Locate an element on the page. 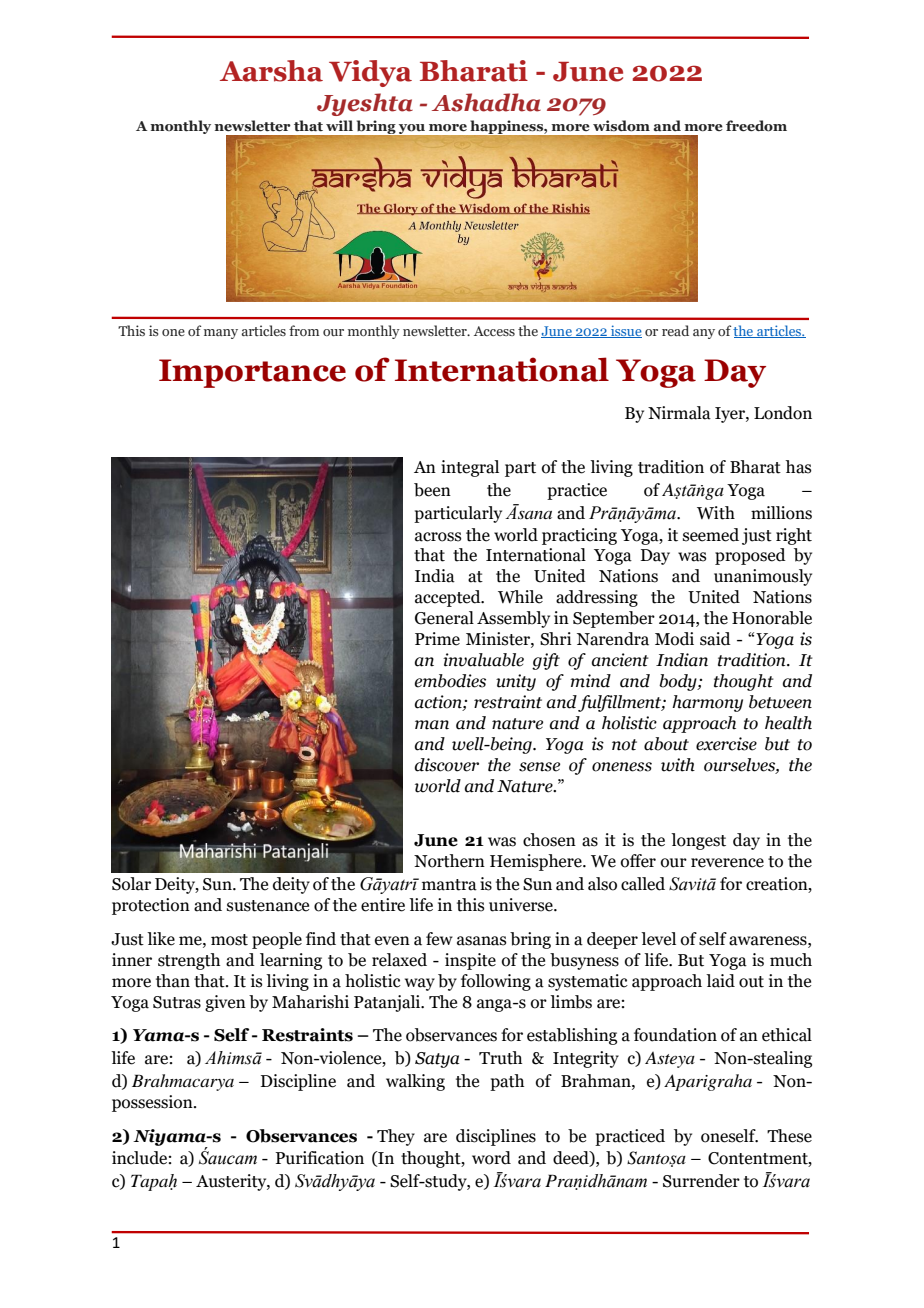 Image resolution: width=924 pixels, height=1308 pixels. freedom is located at coordinates (756, 126).
